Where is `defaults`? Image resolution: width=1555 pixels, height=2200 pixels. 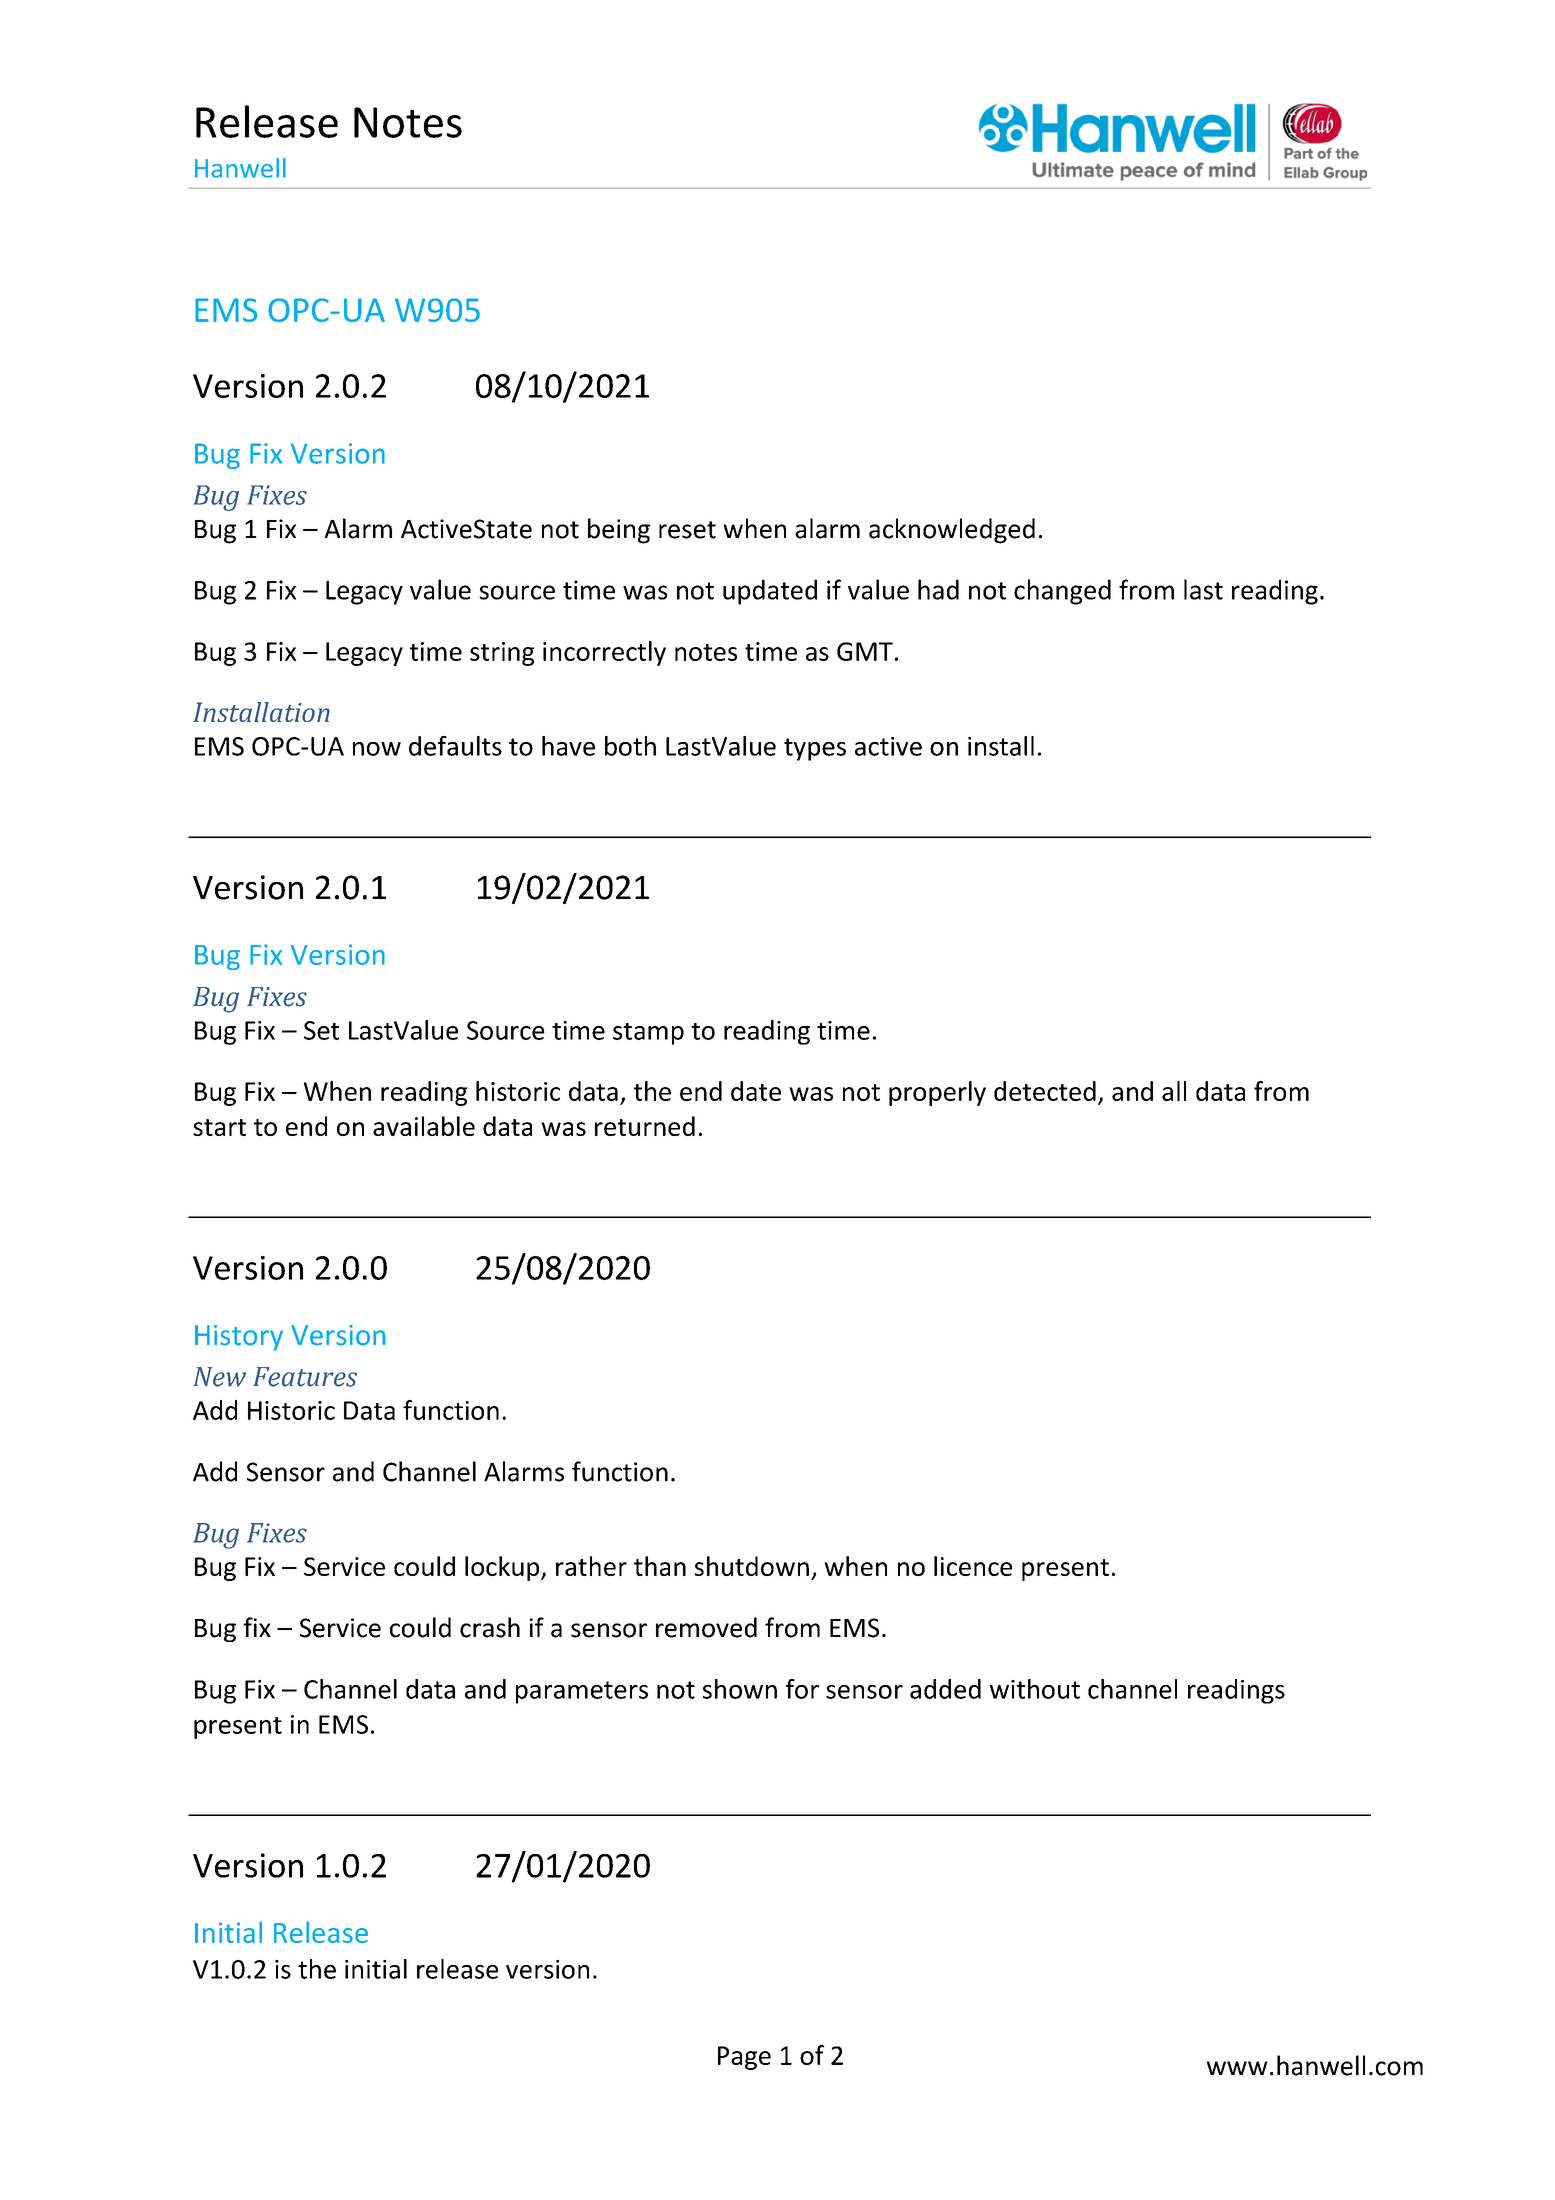 defaults is located at coordinates (455, 746).
